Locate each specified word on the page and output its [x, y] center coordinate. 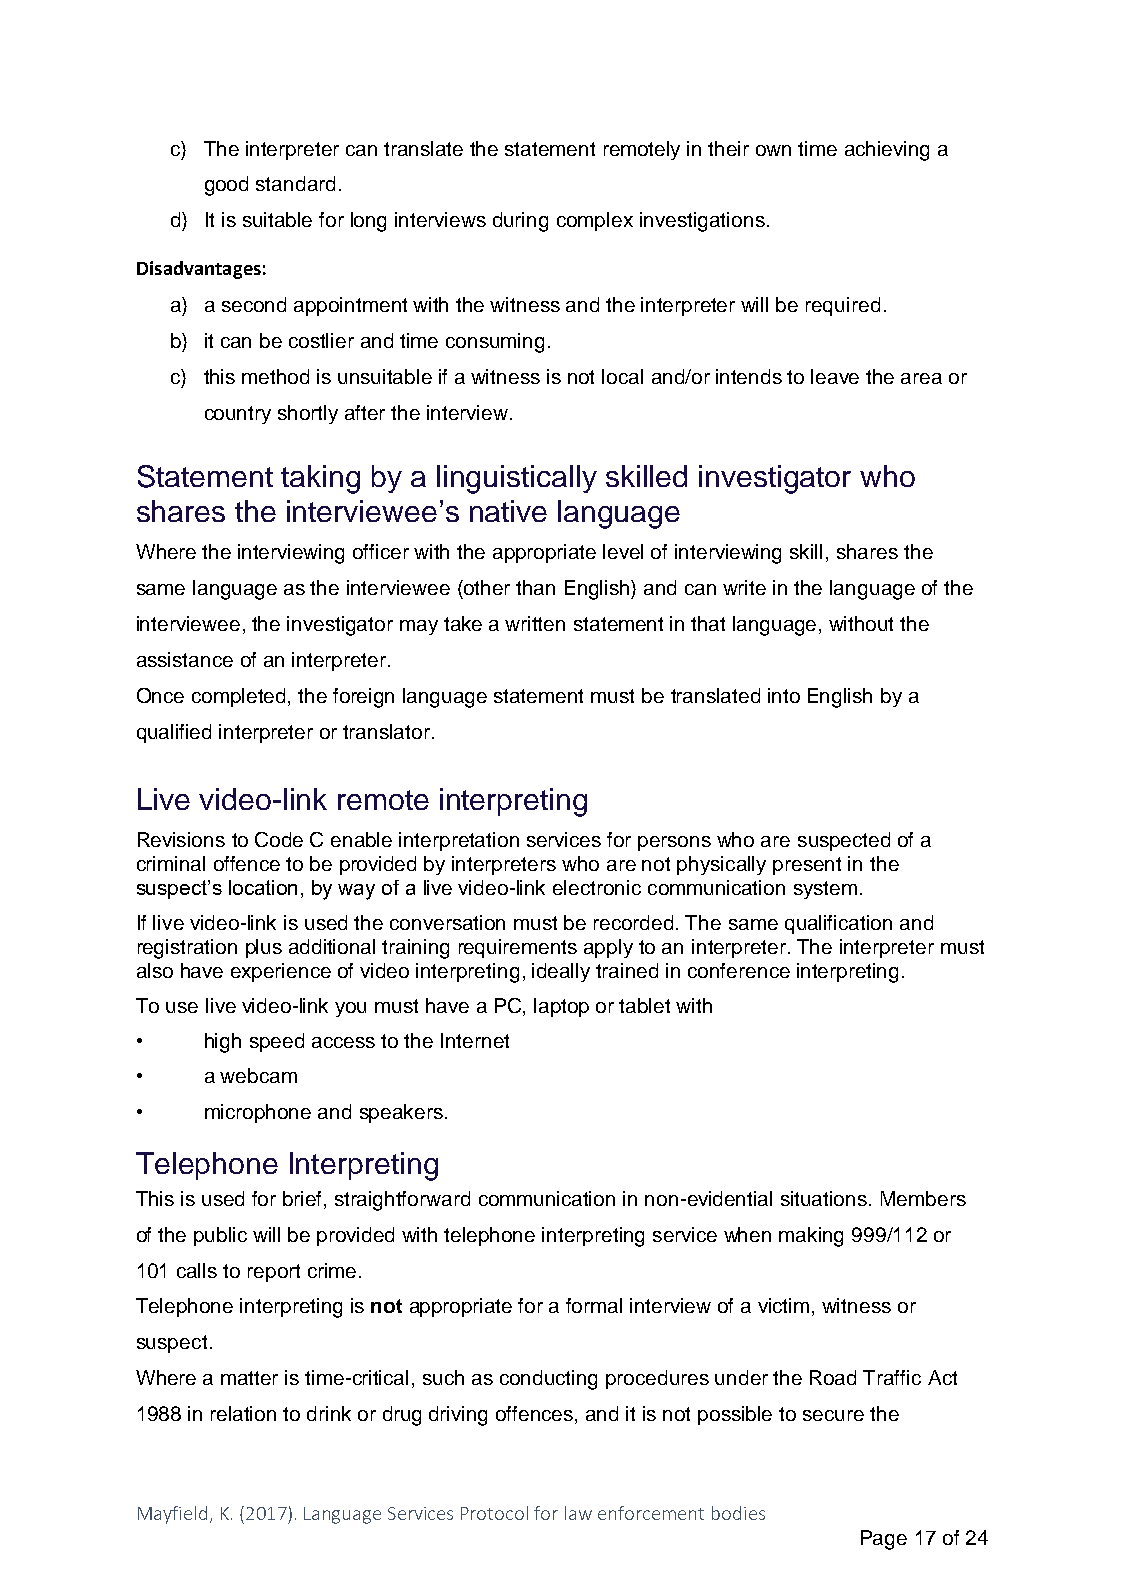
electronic [597, 887]
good [226, 186]
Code [279, 839]
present [807, 866]
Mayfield [172, 1515]
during [520, 222]
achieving [887, 151]
